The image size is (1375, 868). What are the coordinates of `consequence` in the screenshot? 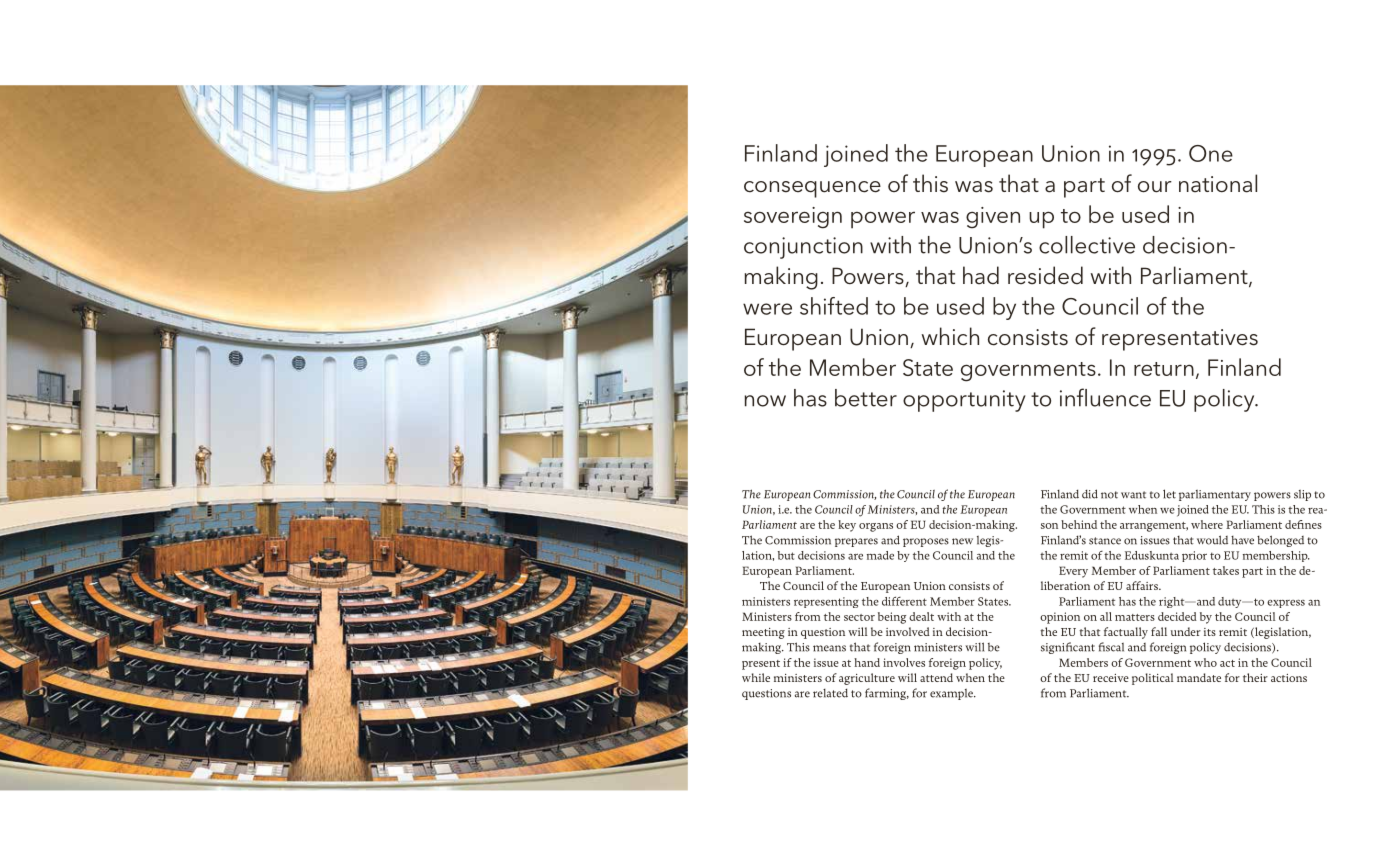 It's located at (812, 189).
